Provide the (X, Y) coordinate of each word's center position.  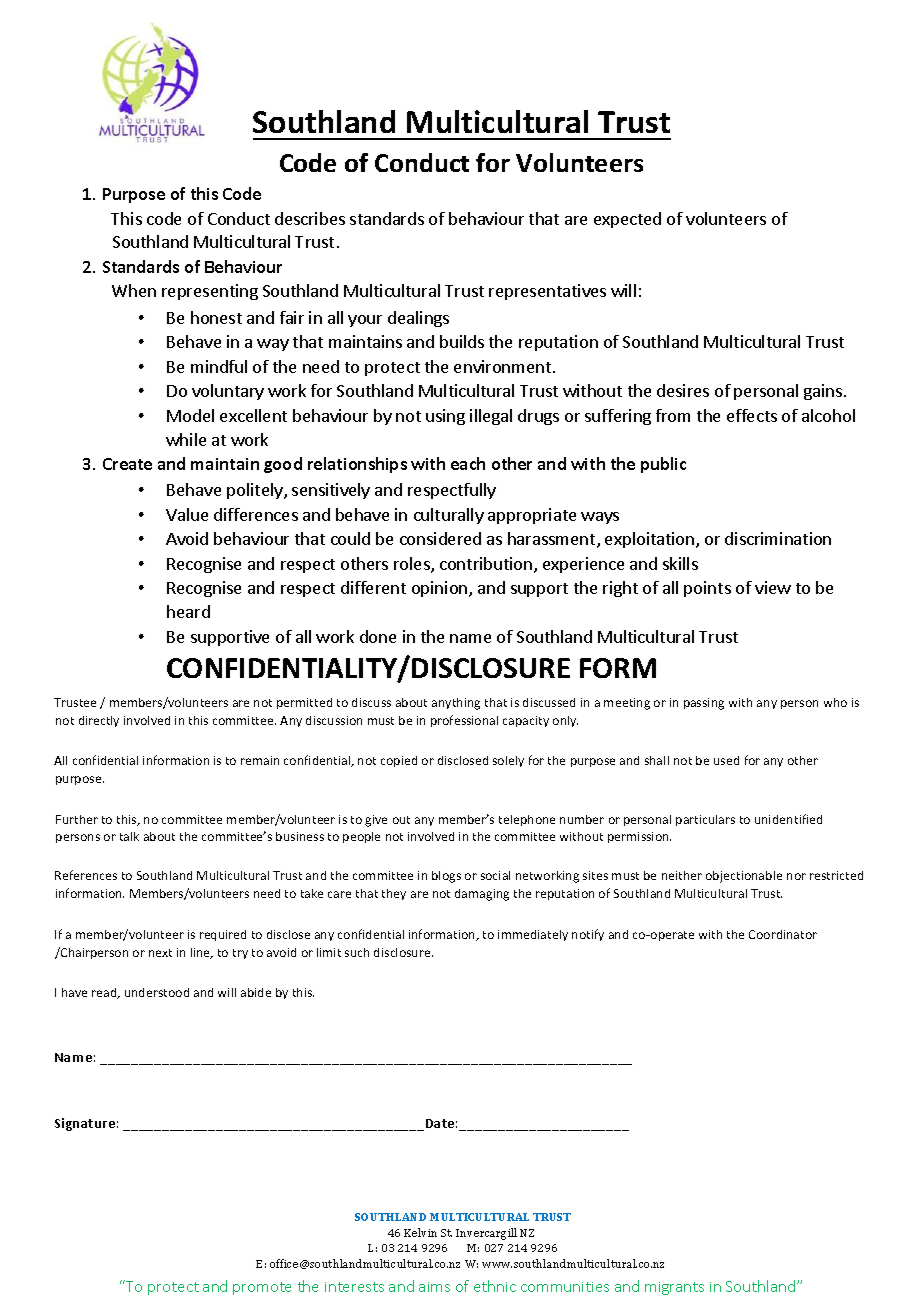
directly (99, 721)
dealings (418, 319)
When (134, 290)
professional (464, 721)
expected (627, 220)
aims (434, 1287)
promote (262, 1288)
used (726, 760)
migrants (674, 1288)
